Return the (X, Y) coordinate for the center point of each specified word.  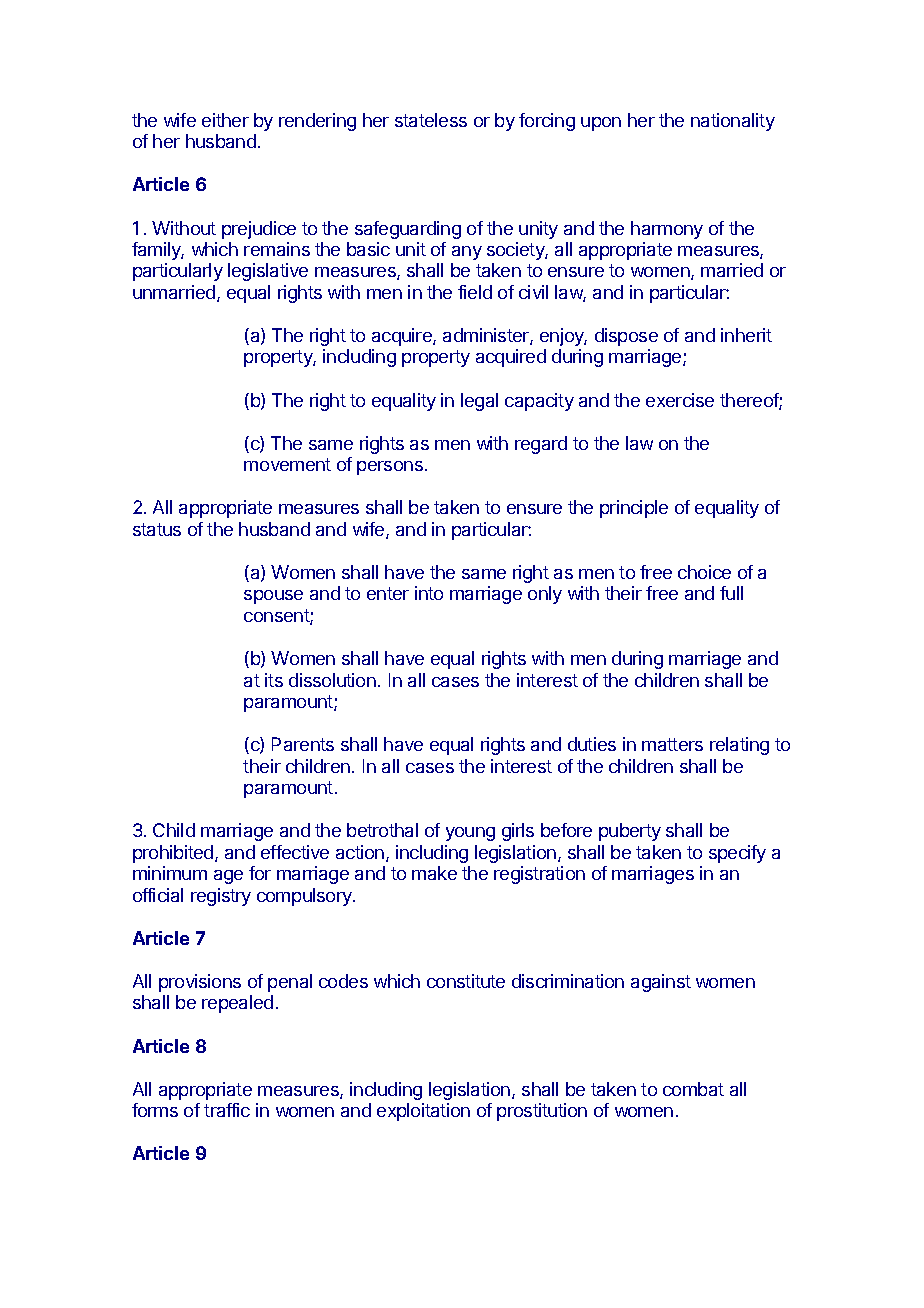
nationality (733, 122)
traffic (227, 1110)
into (429, 593)
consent (277, 617)
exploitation (423, 1112)
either (225, 120)
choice (704, 572)
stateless (431, 120)
